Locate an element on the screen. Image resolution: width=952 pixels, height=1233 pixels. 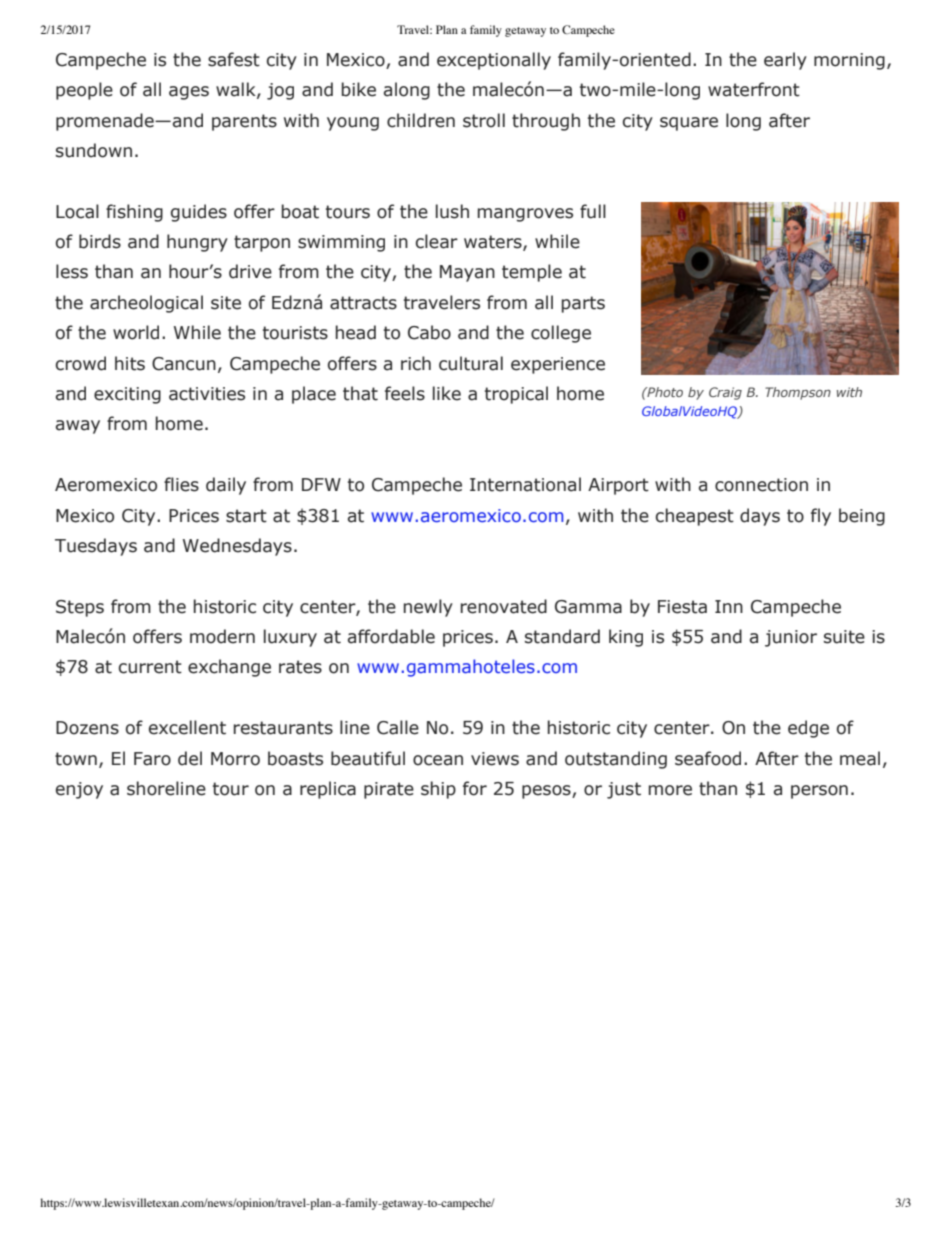
Thompson is located at coordinates (798, 393).
